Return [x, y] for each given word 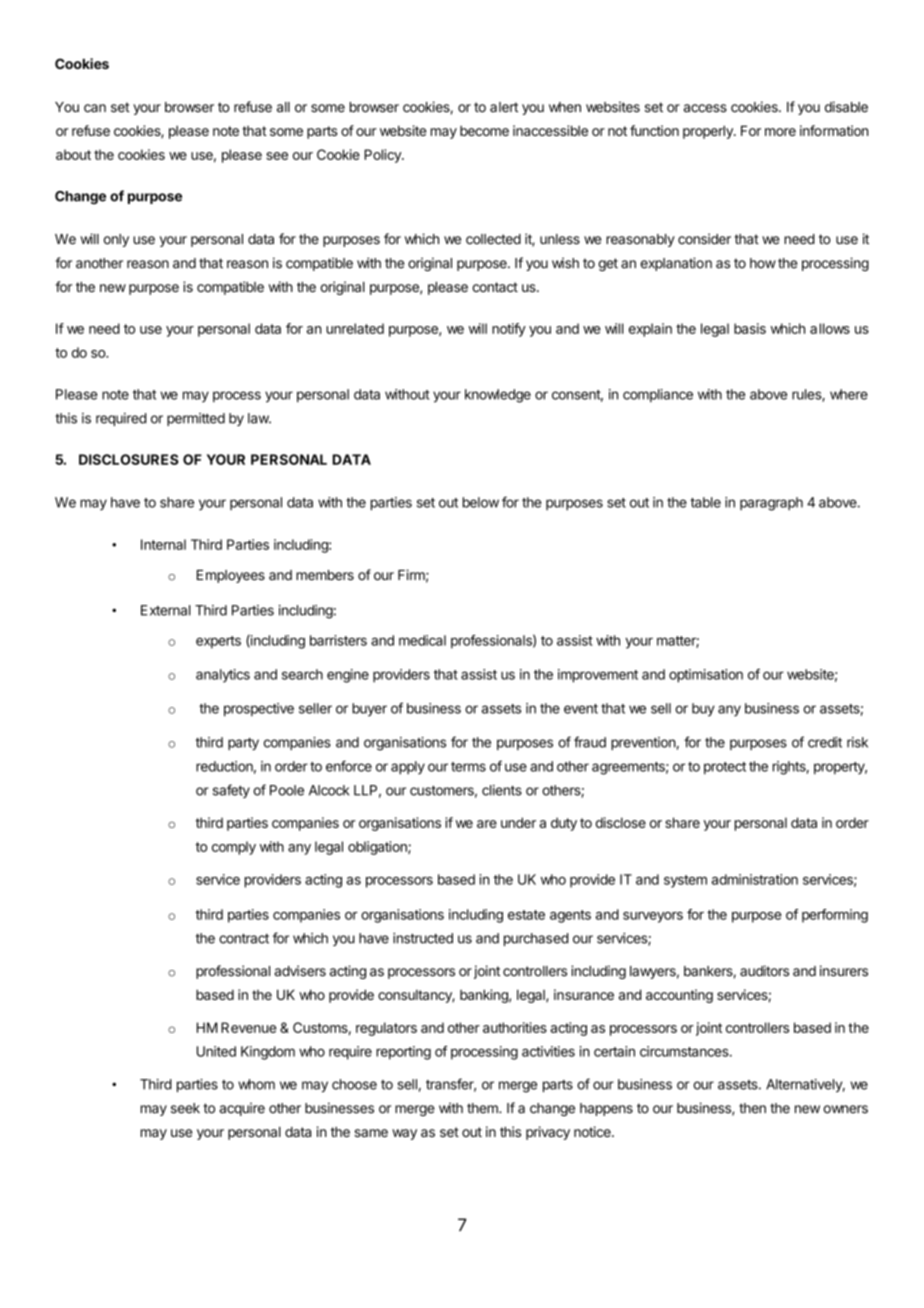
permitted [196, 419]
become [484, 131]
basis [750, 328]
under [518, 822]
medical [422, 640]
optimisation [706, 676]
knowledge [498, 396]
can [95, 108]
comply [234, 848]
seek [185, 1108]
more [780, 132]
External [165, 610]
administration [755, 879]
